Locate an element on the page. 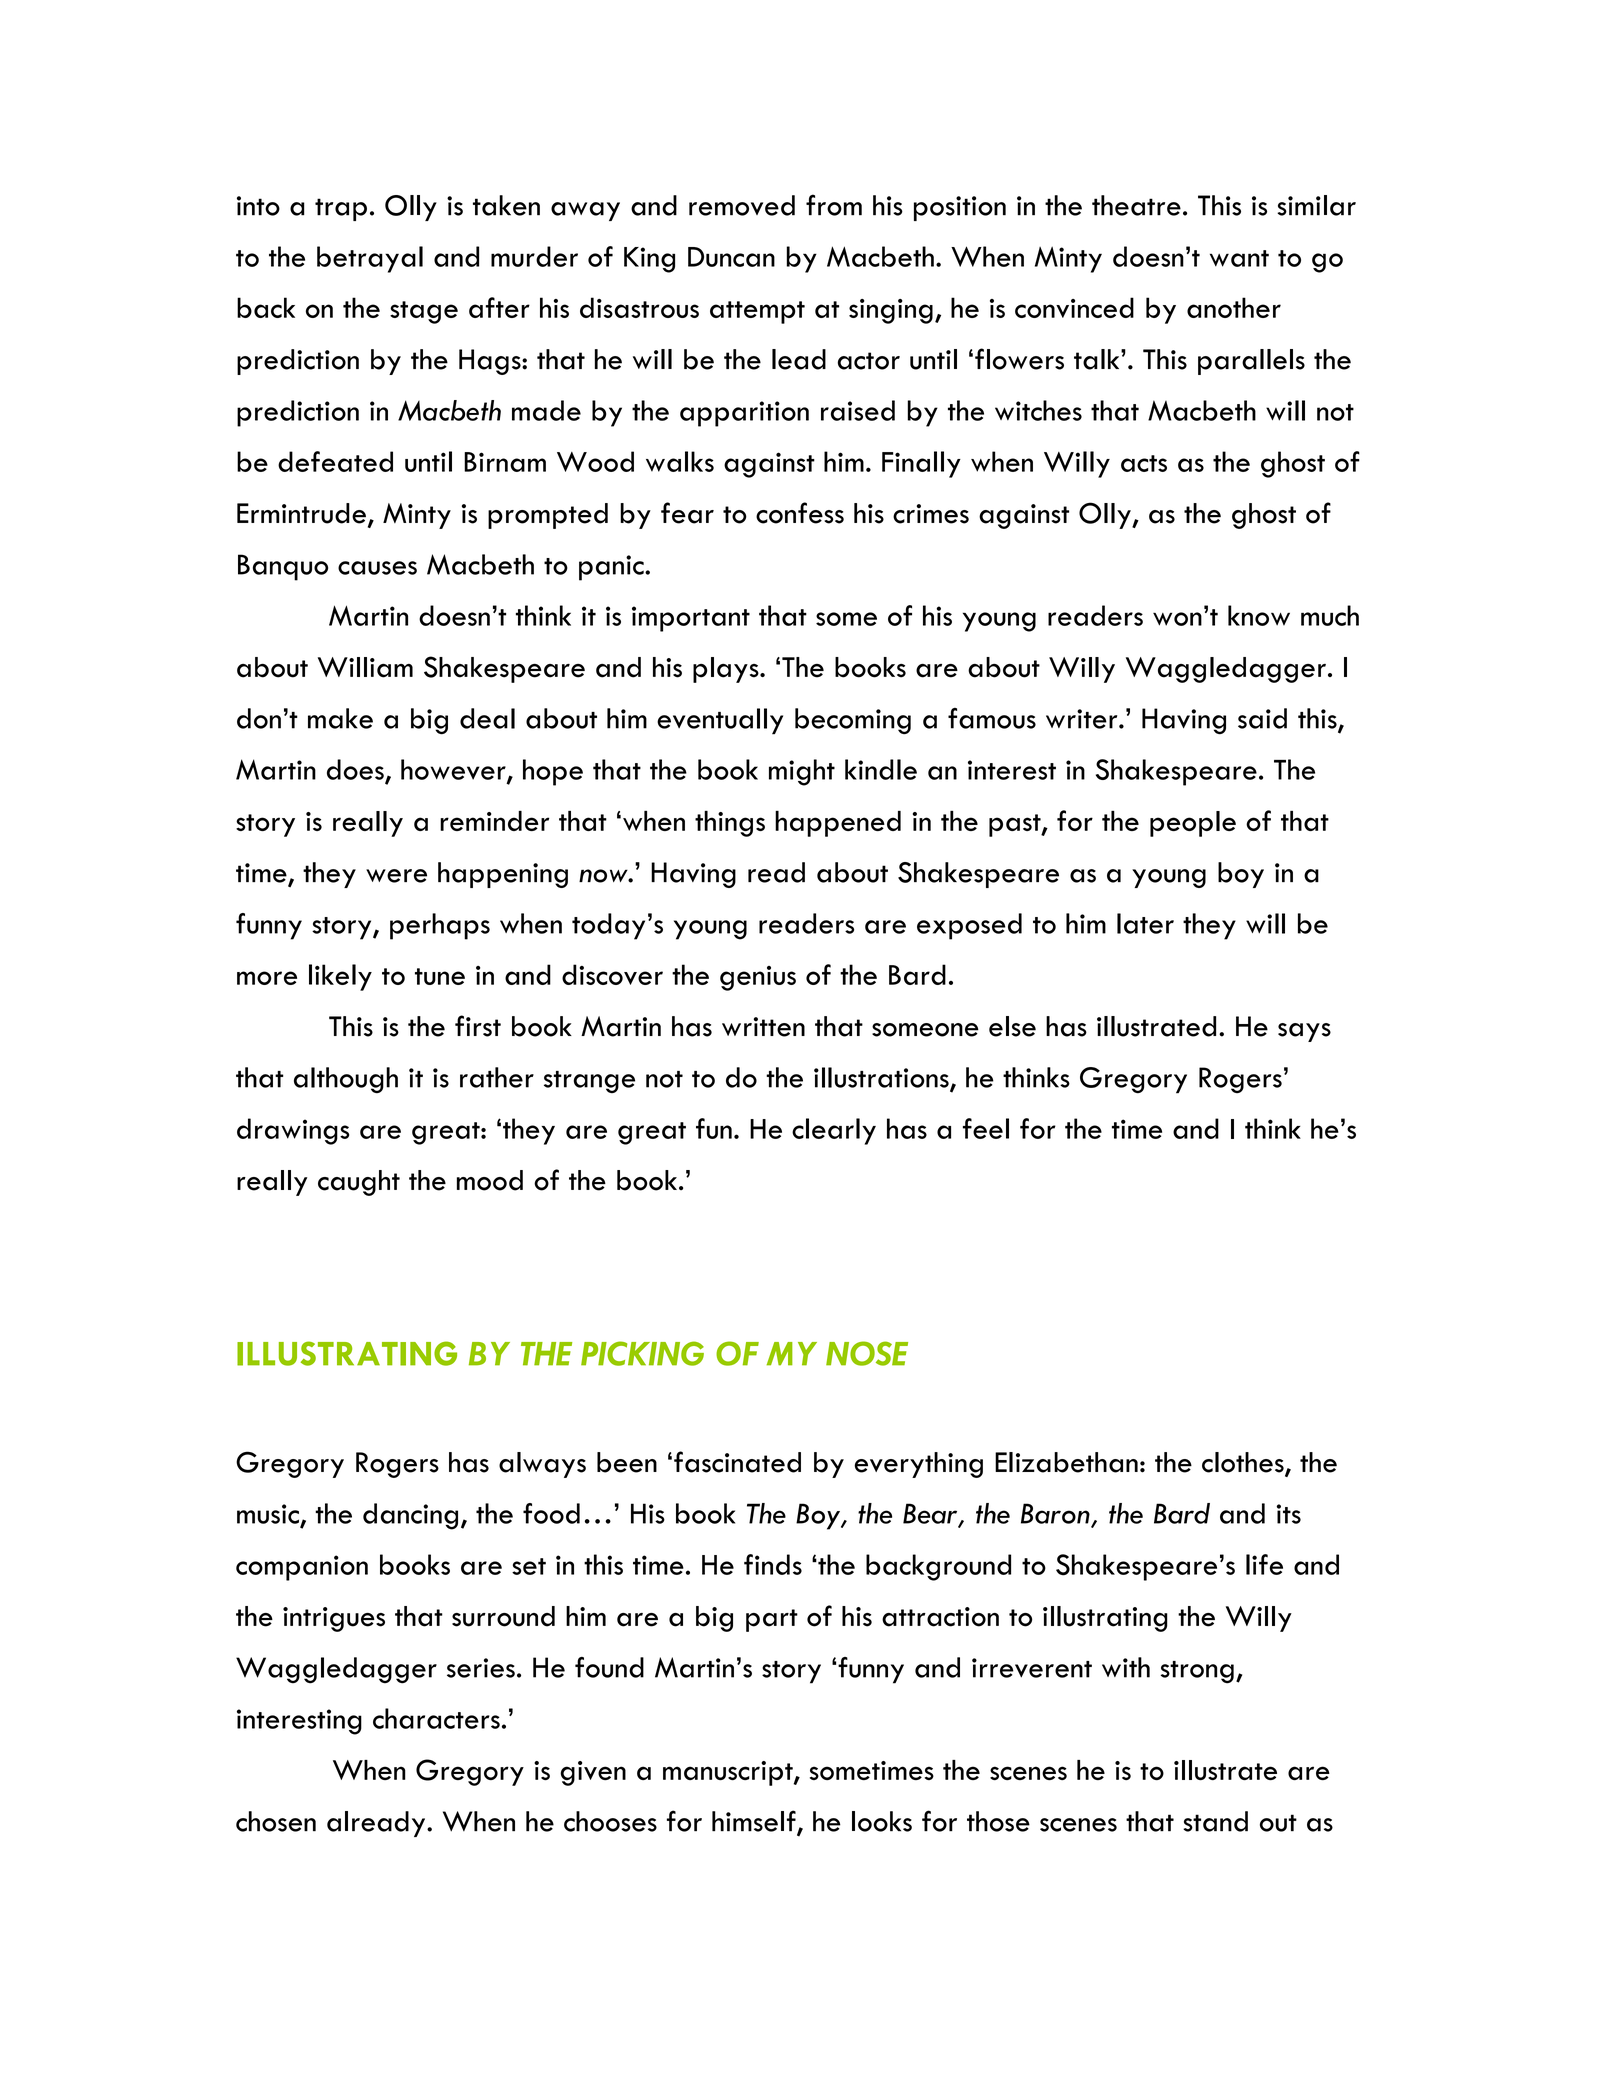 The image size is (1602, 2073). want is located at coordinates (1239, 258).
